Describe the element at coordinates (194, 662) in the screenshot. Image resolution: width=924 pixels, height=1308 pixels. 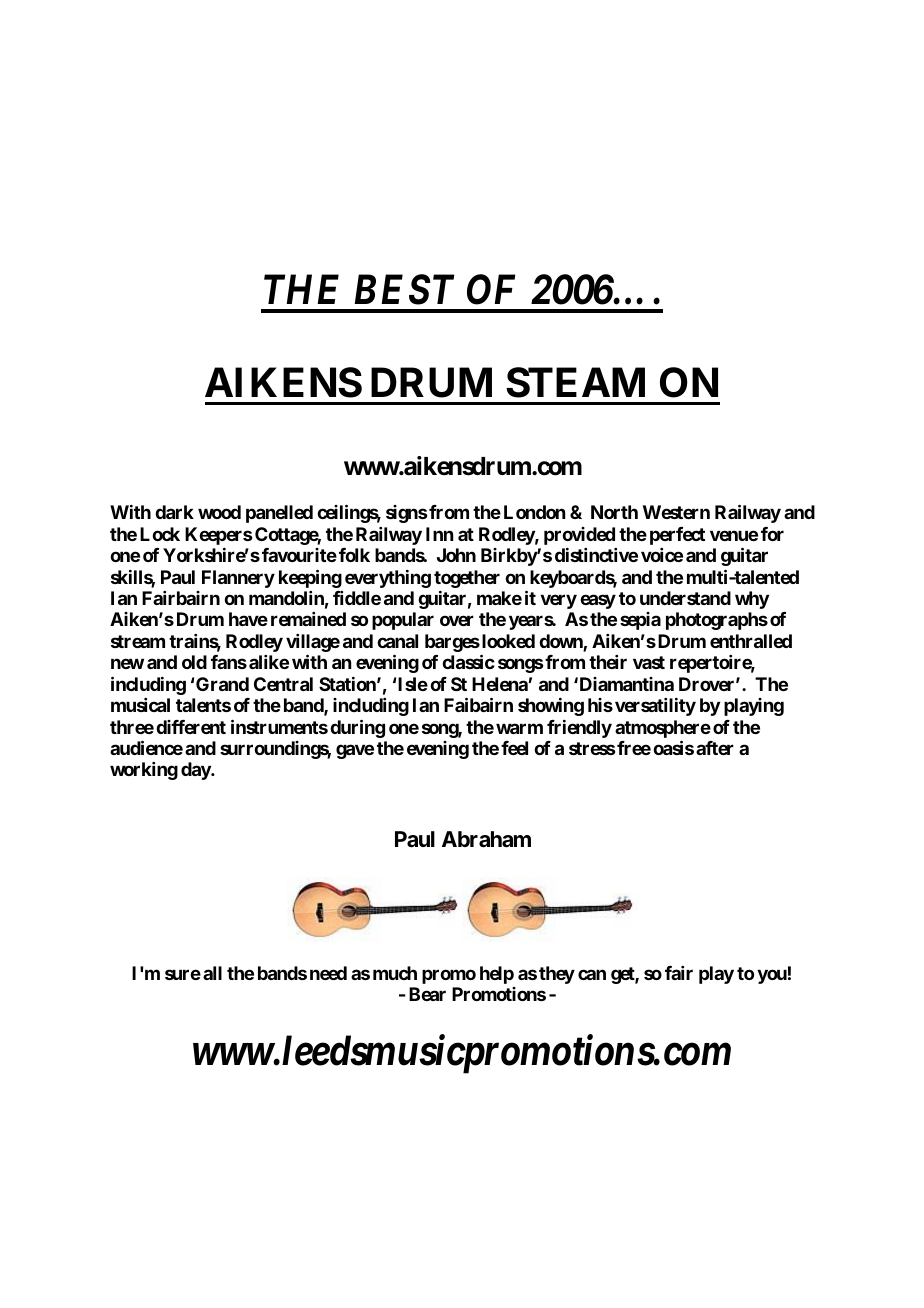
I see `old` at that location.
